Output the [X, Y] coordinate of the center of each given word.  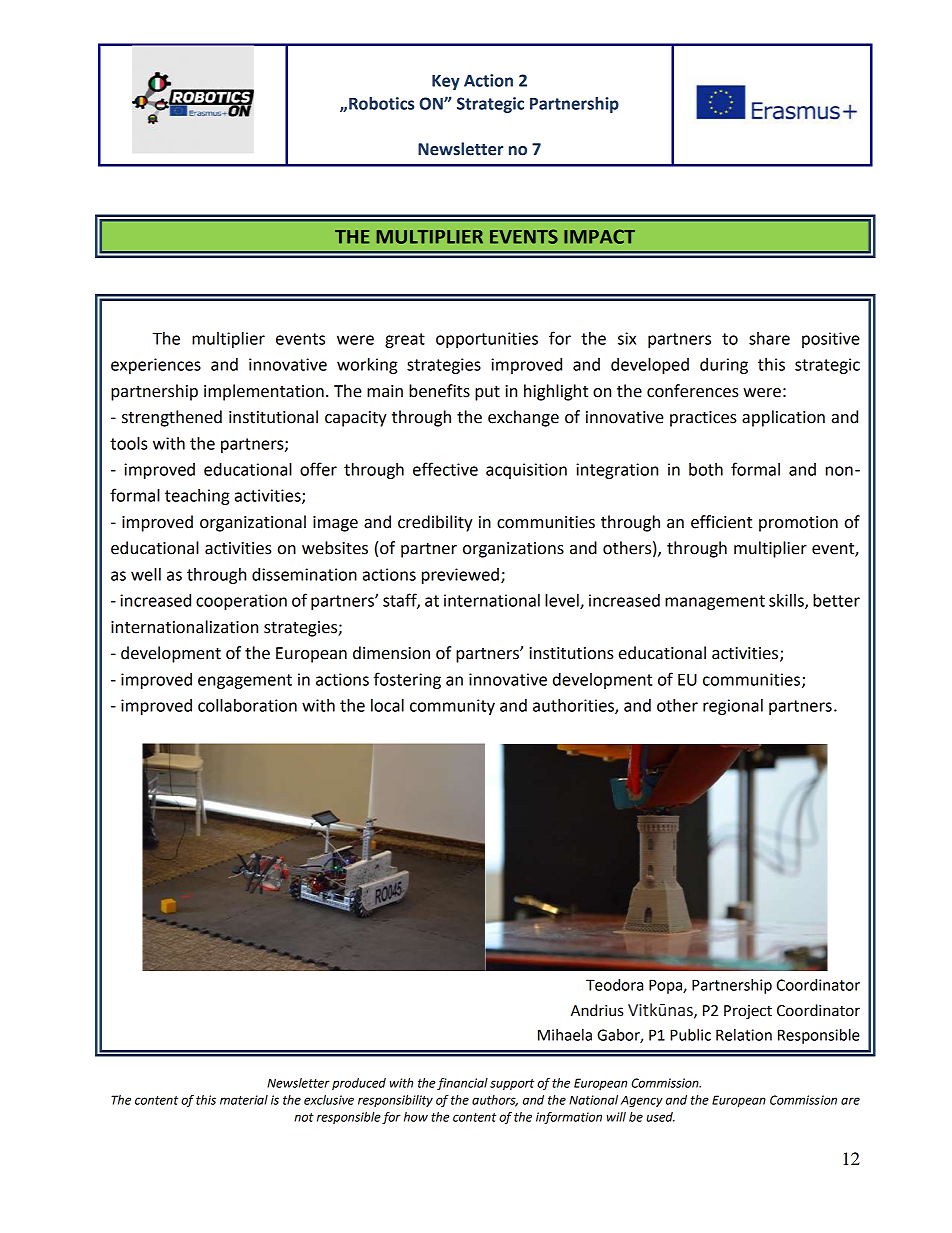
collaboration [247, 705]
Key [446, 82]
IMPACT [599, 236]
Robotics [381, 103]
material [244, 1100]
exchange [523, 418]
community [452, 707]
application [783, 418]
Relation [744, 1035]
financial [462, 1084]
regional [733, 707]
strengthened [172, 418]
